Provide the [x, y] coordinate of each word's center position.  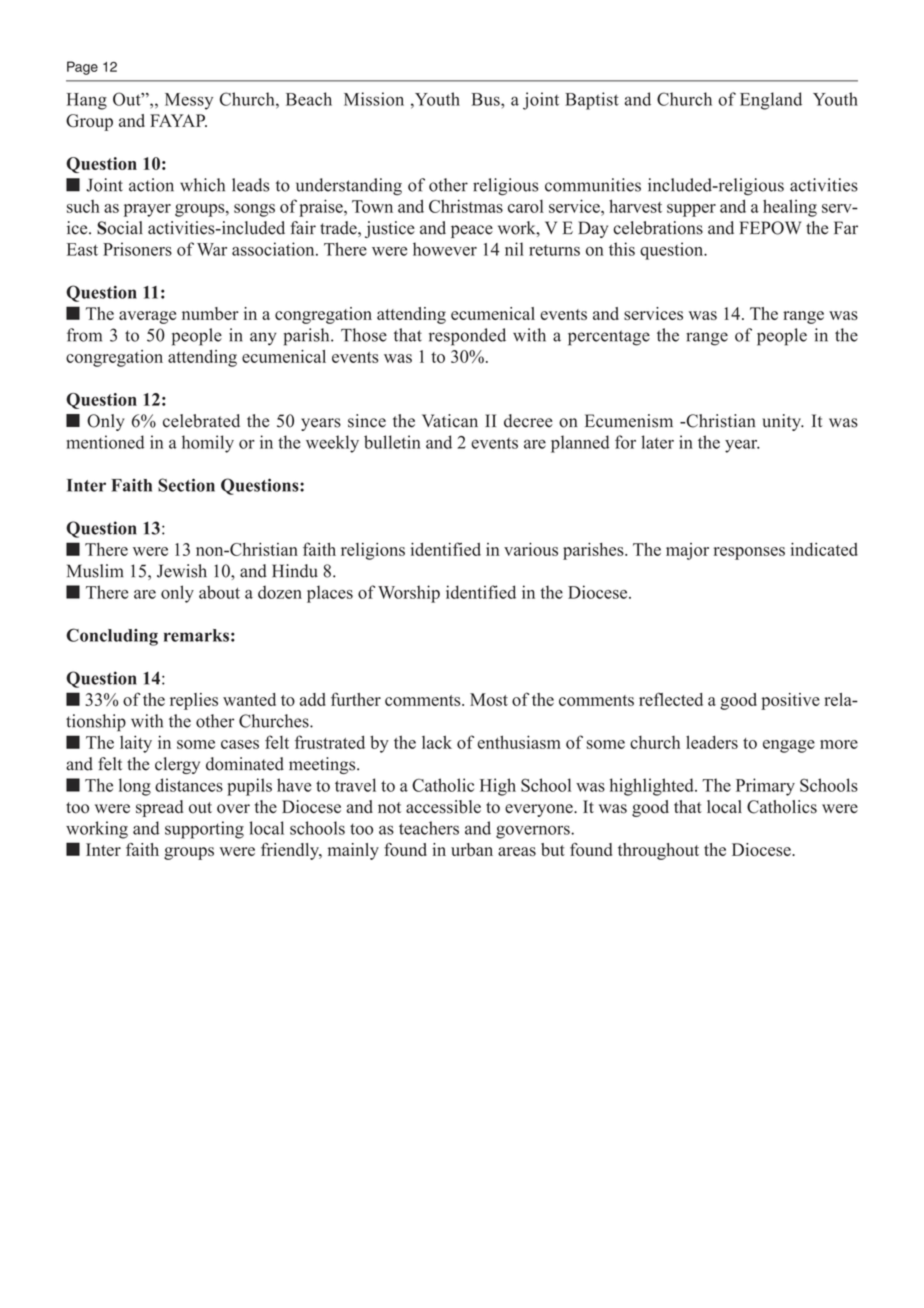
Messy [189, 101]
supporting [204, 830]
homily [208, 444]
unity [782, 422]
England [771, 101]
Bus [487, 99]
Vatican [450, 421]
